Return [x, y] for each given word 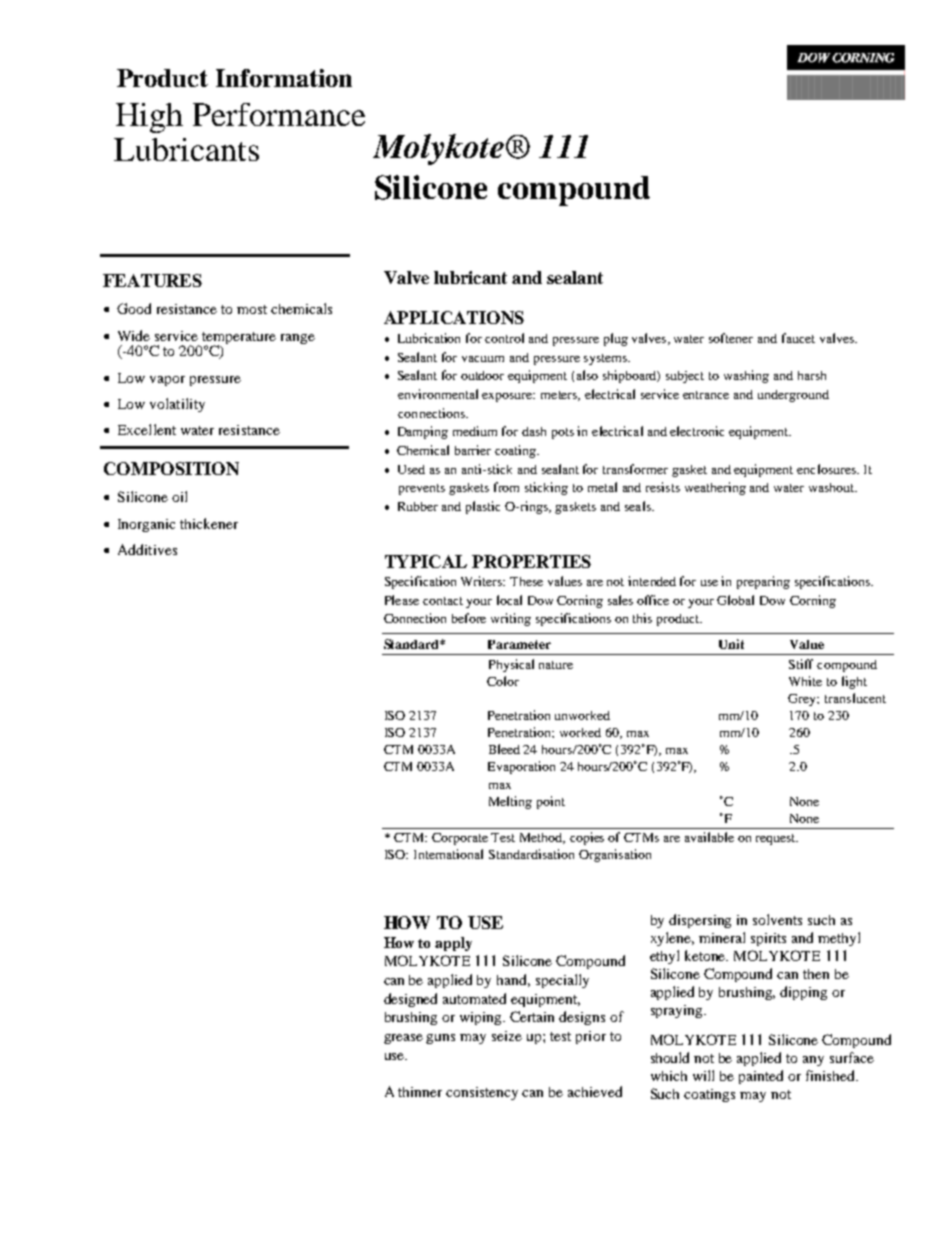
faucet [798, 338]
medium [475, 431]
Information [284, 78]
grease [403, 1039]
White [805, 681]
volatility [177, 405]
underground [793, 396]
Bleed [504, 749]
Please [402, 600]
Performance [279, 114]
